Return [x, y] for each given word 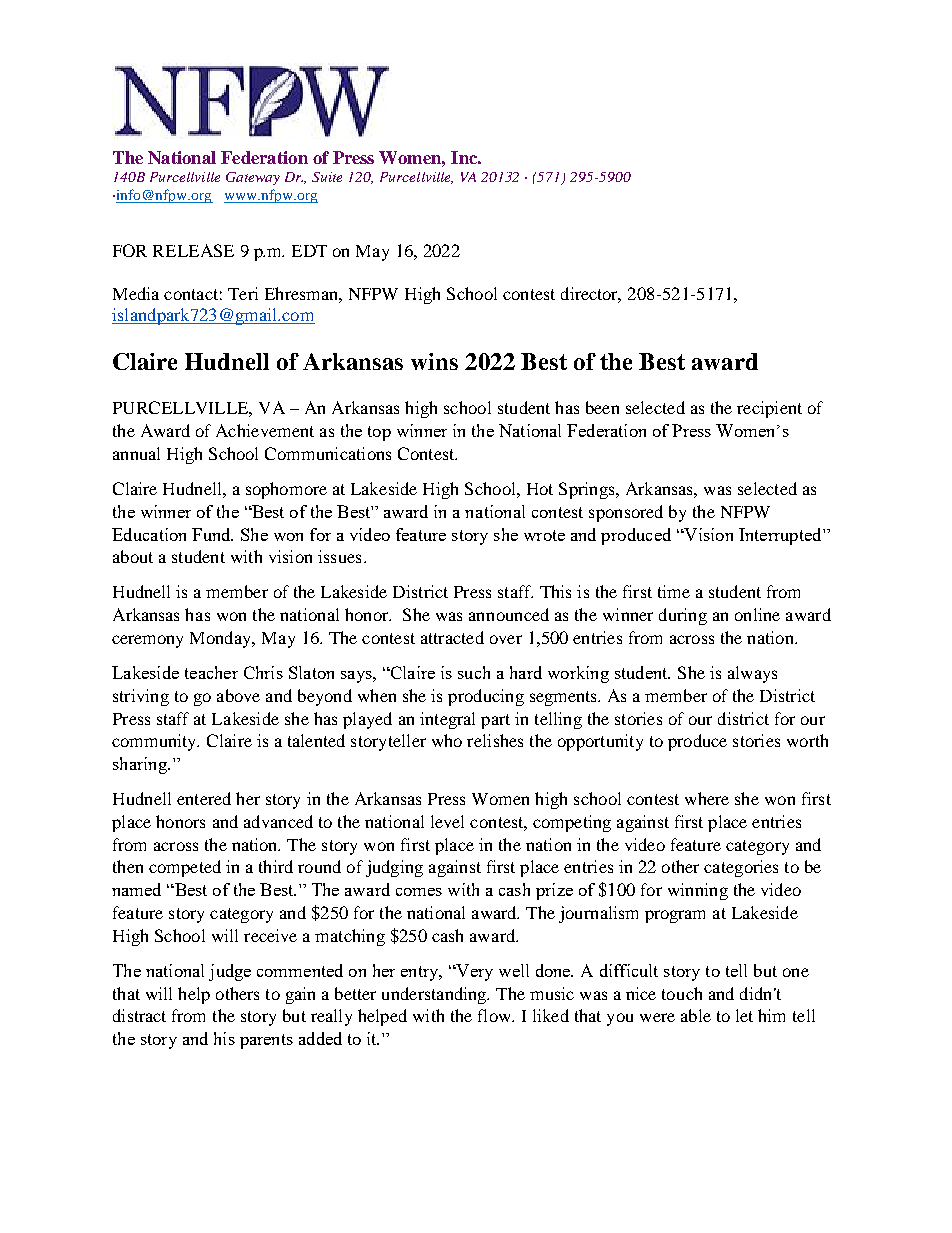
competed [185, 868]
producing [486, 697]
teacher [211, 672]
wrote [544, 535]
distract [139, 1015]
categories [741, 868]
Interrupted [781, 536]
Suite [327, 177]
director [591, 295]
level [447, 821]
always [752, 674]
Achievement [265, 430]
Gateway [253, 178]
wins [434, 361]
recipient [769, 409]
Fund [212, 534]
